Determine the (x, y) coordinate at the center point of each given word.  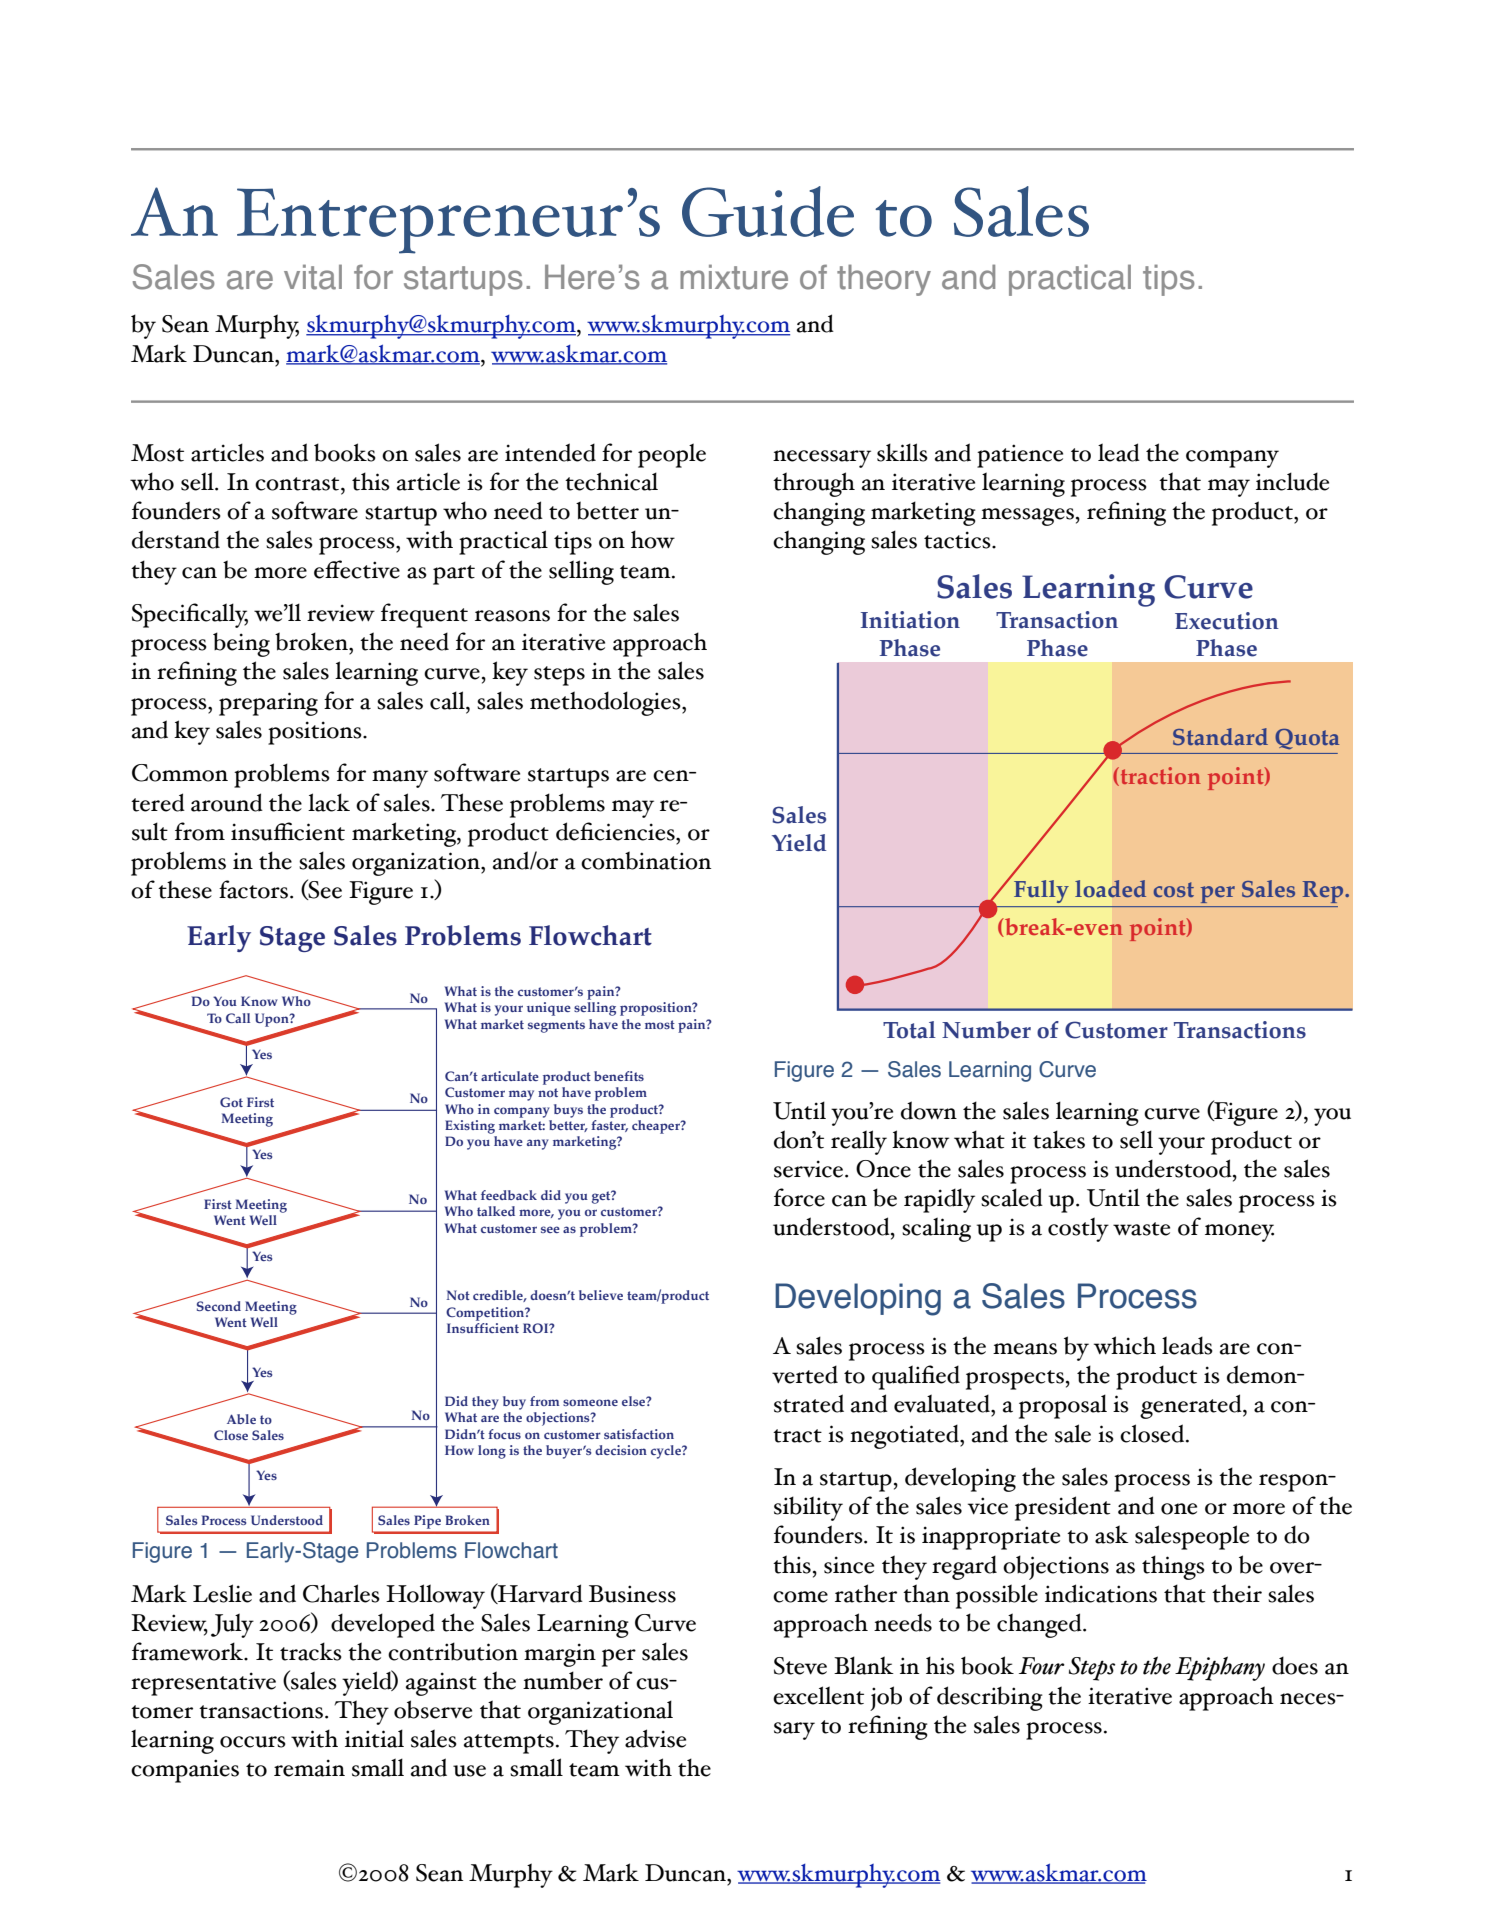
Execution (1227, 621)
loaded (1110, 889)
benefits (619, 1076)
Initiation (910, 620)
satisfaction (639, 1434)
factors (253, 889)
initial (374, 1738)
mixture (734, 277)
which (1125, 1345)
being (241, 644)
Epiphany (1220, 1668)
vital (313, 277)
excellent (818, 1695)
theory (884, 280)
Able (241, 1419)
